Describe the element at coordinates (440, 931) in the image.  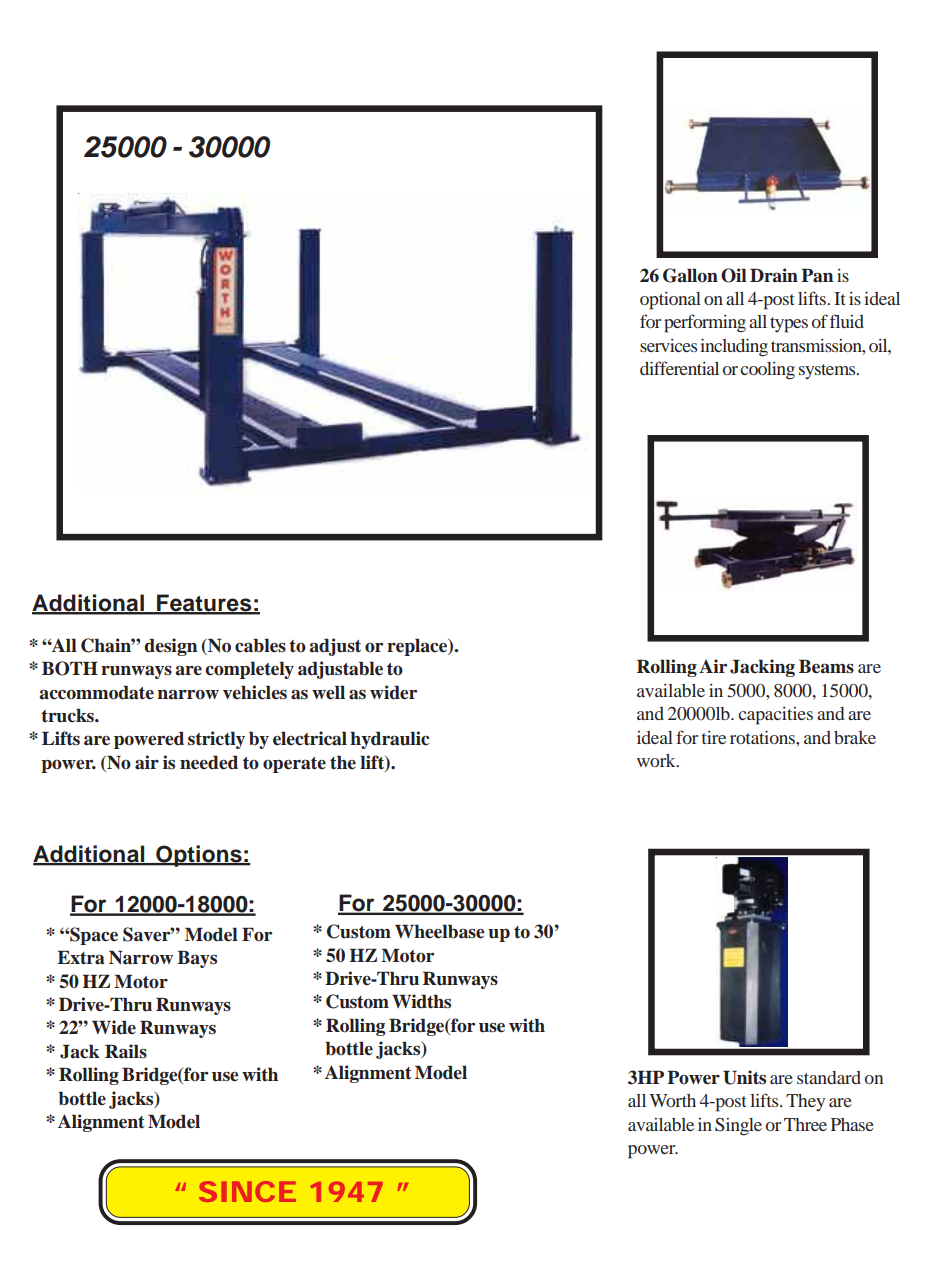
I see `Wheelbase` at that location.
